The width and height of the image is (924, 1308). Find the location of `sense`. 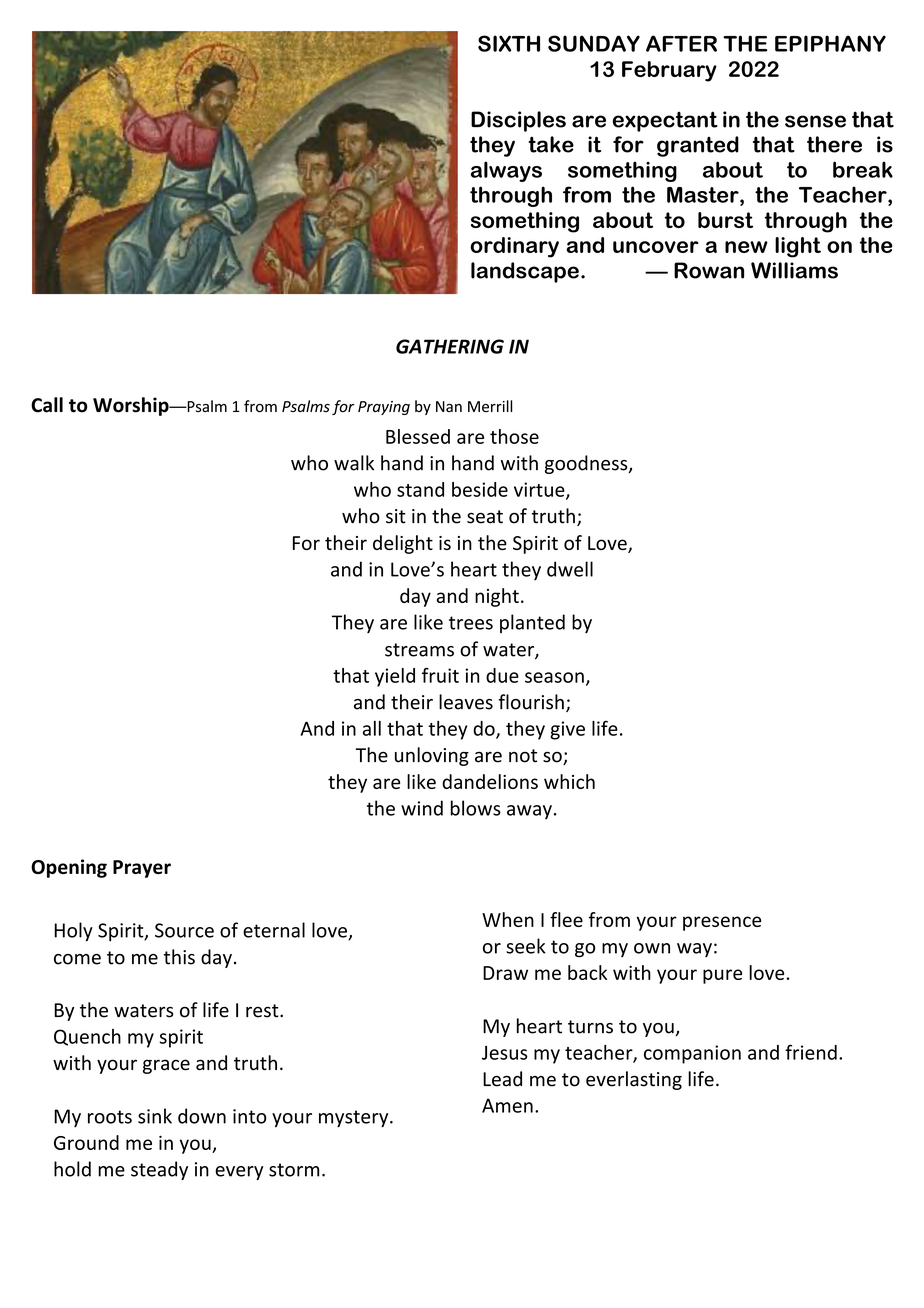

sense is located at coordinates (815, 121).
